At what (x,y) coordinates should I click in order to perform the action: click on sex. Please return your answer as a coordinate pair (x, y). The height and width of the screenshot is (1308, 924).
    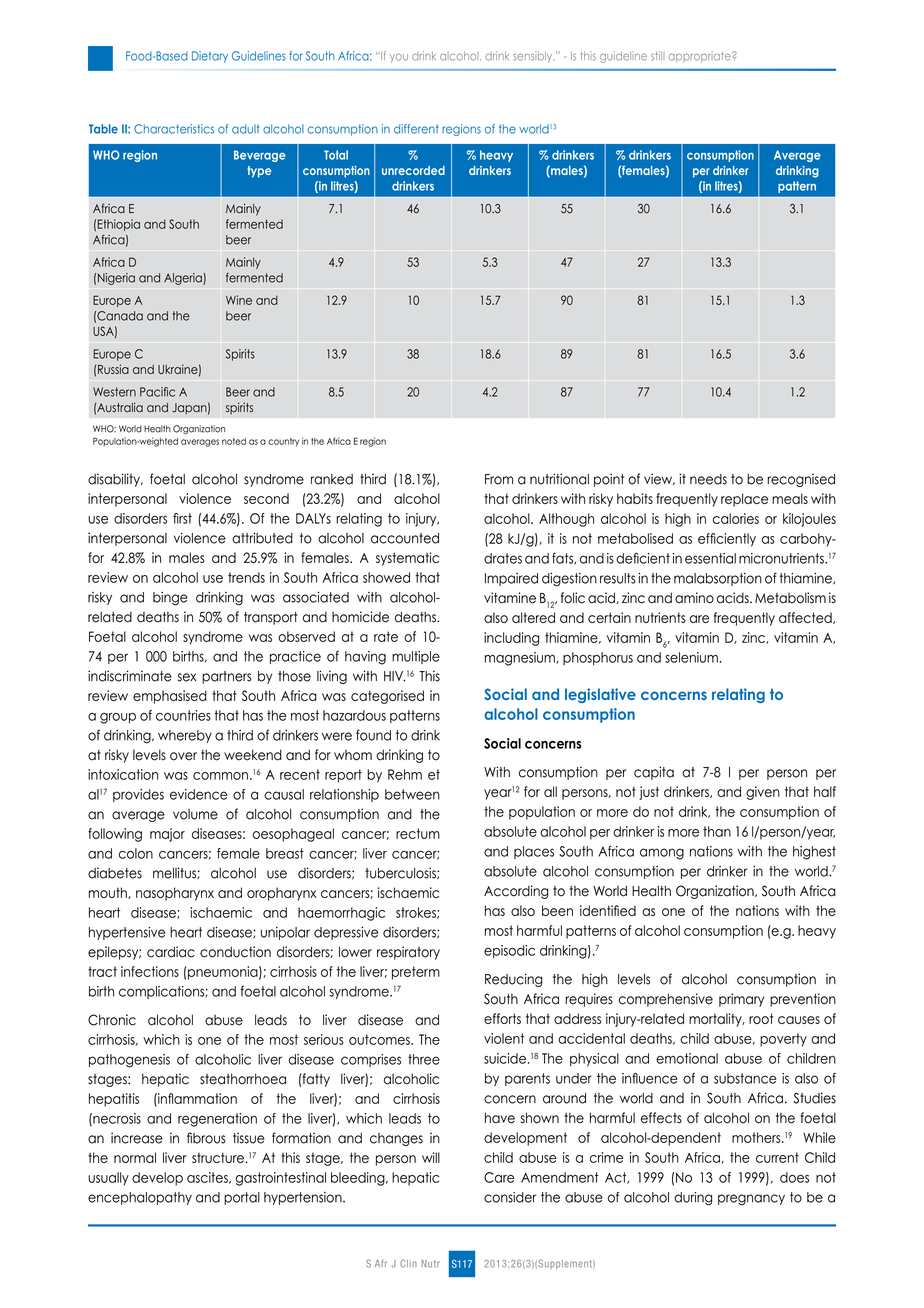
    Looking at the image, I should click on (187, 677).
